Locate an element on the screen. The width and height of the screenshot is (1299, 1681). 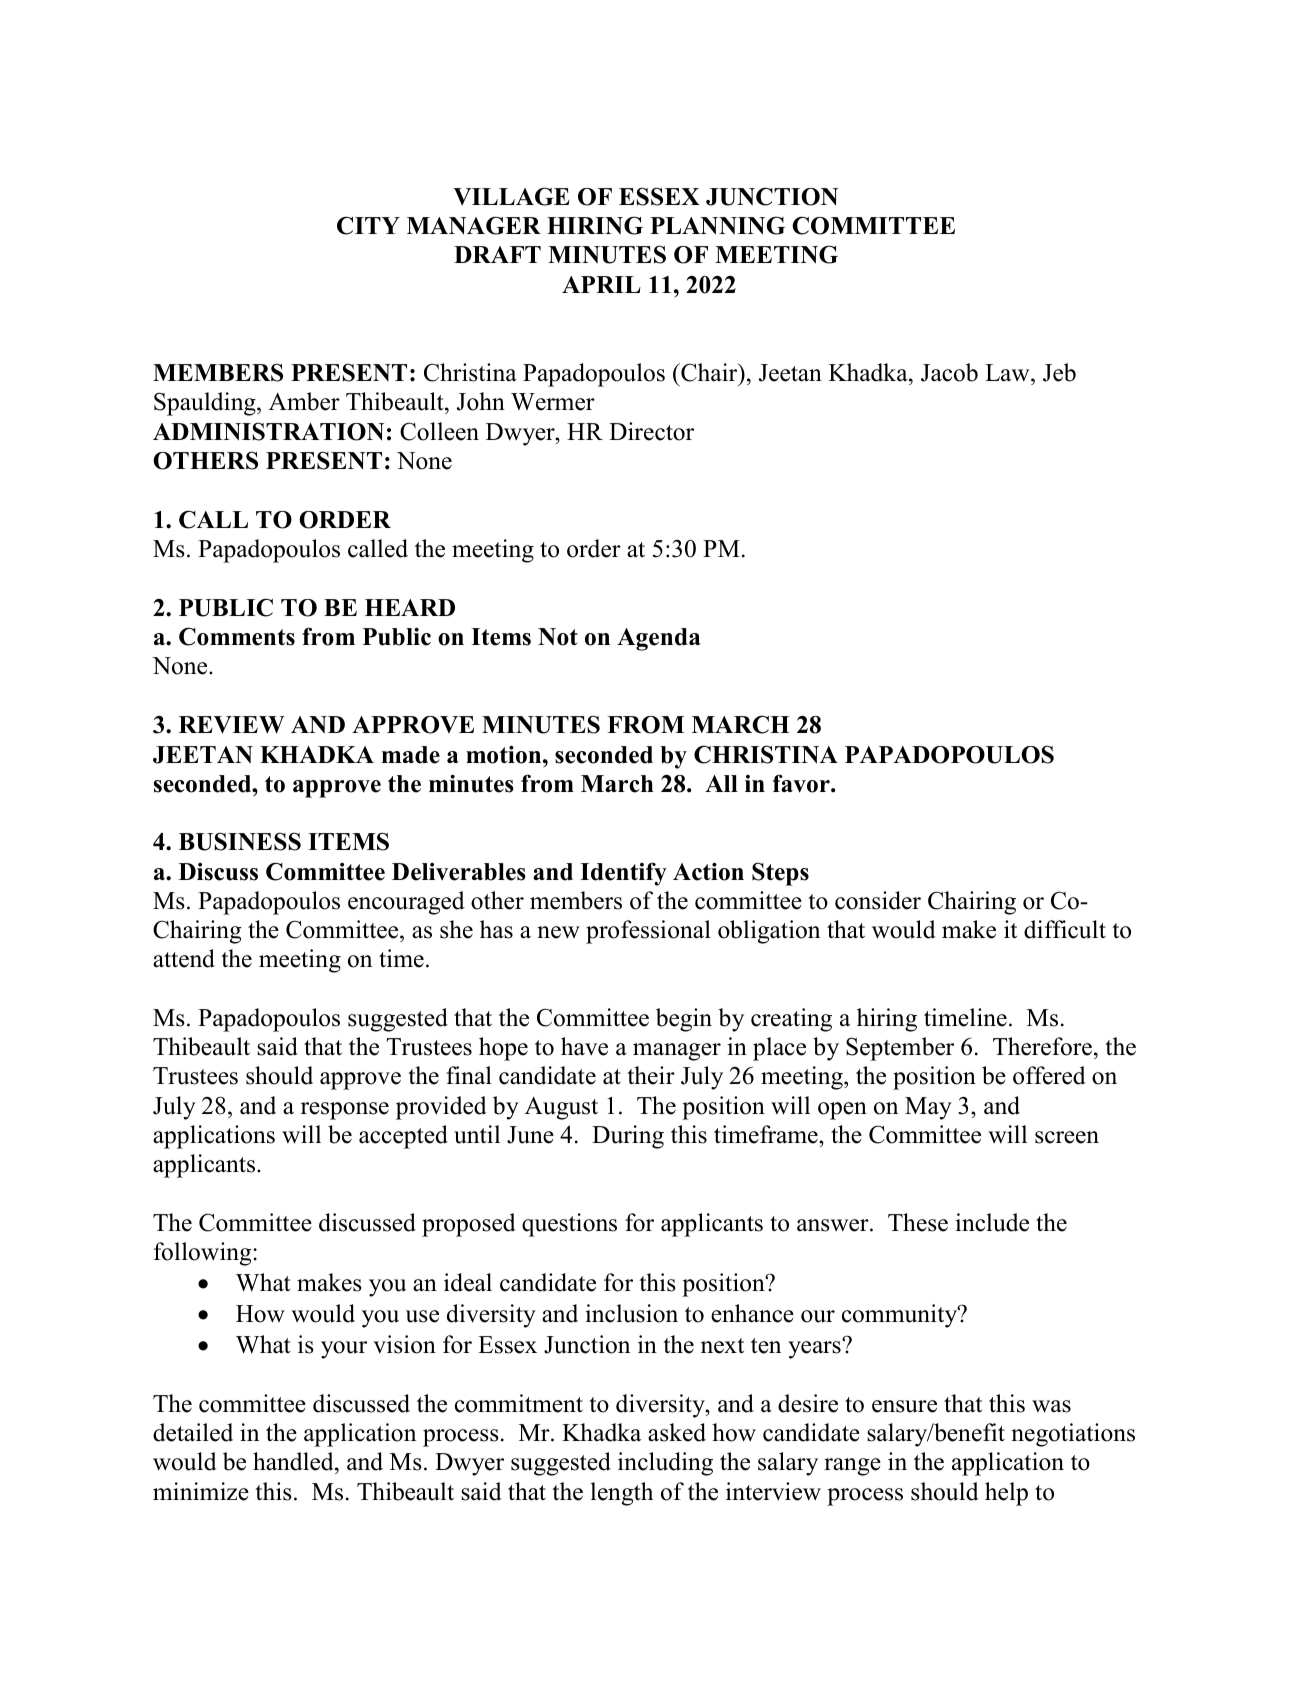
handled is located at coordinates (294, 1463).
